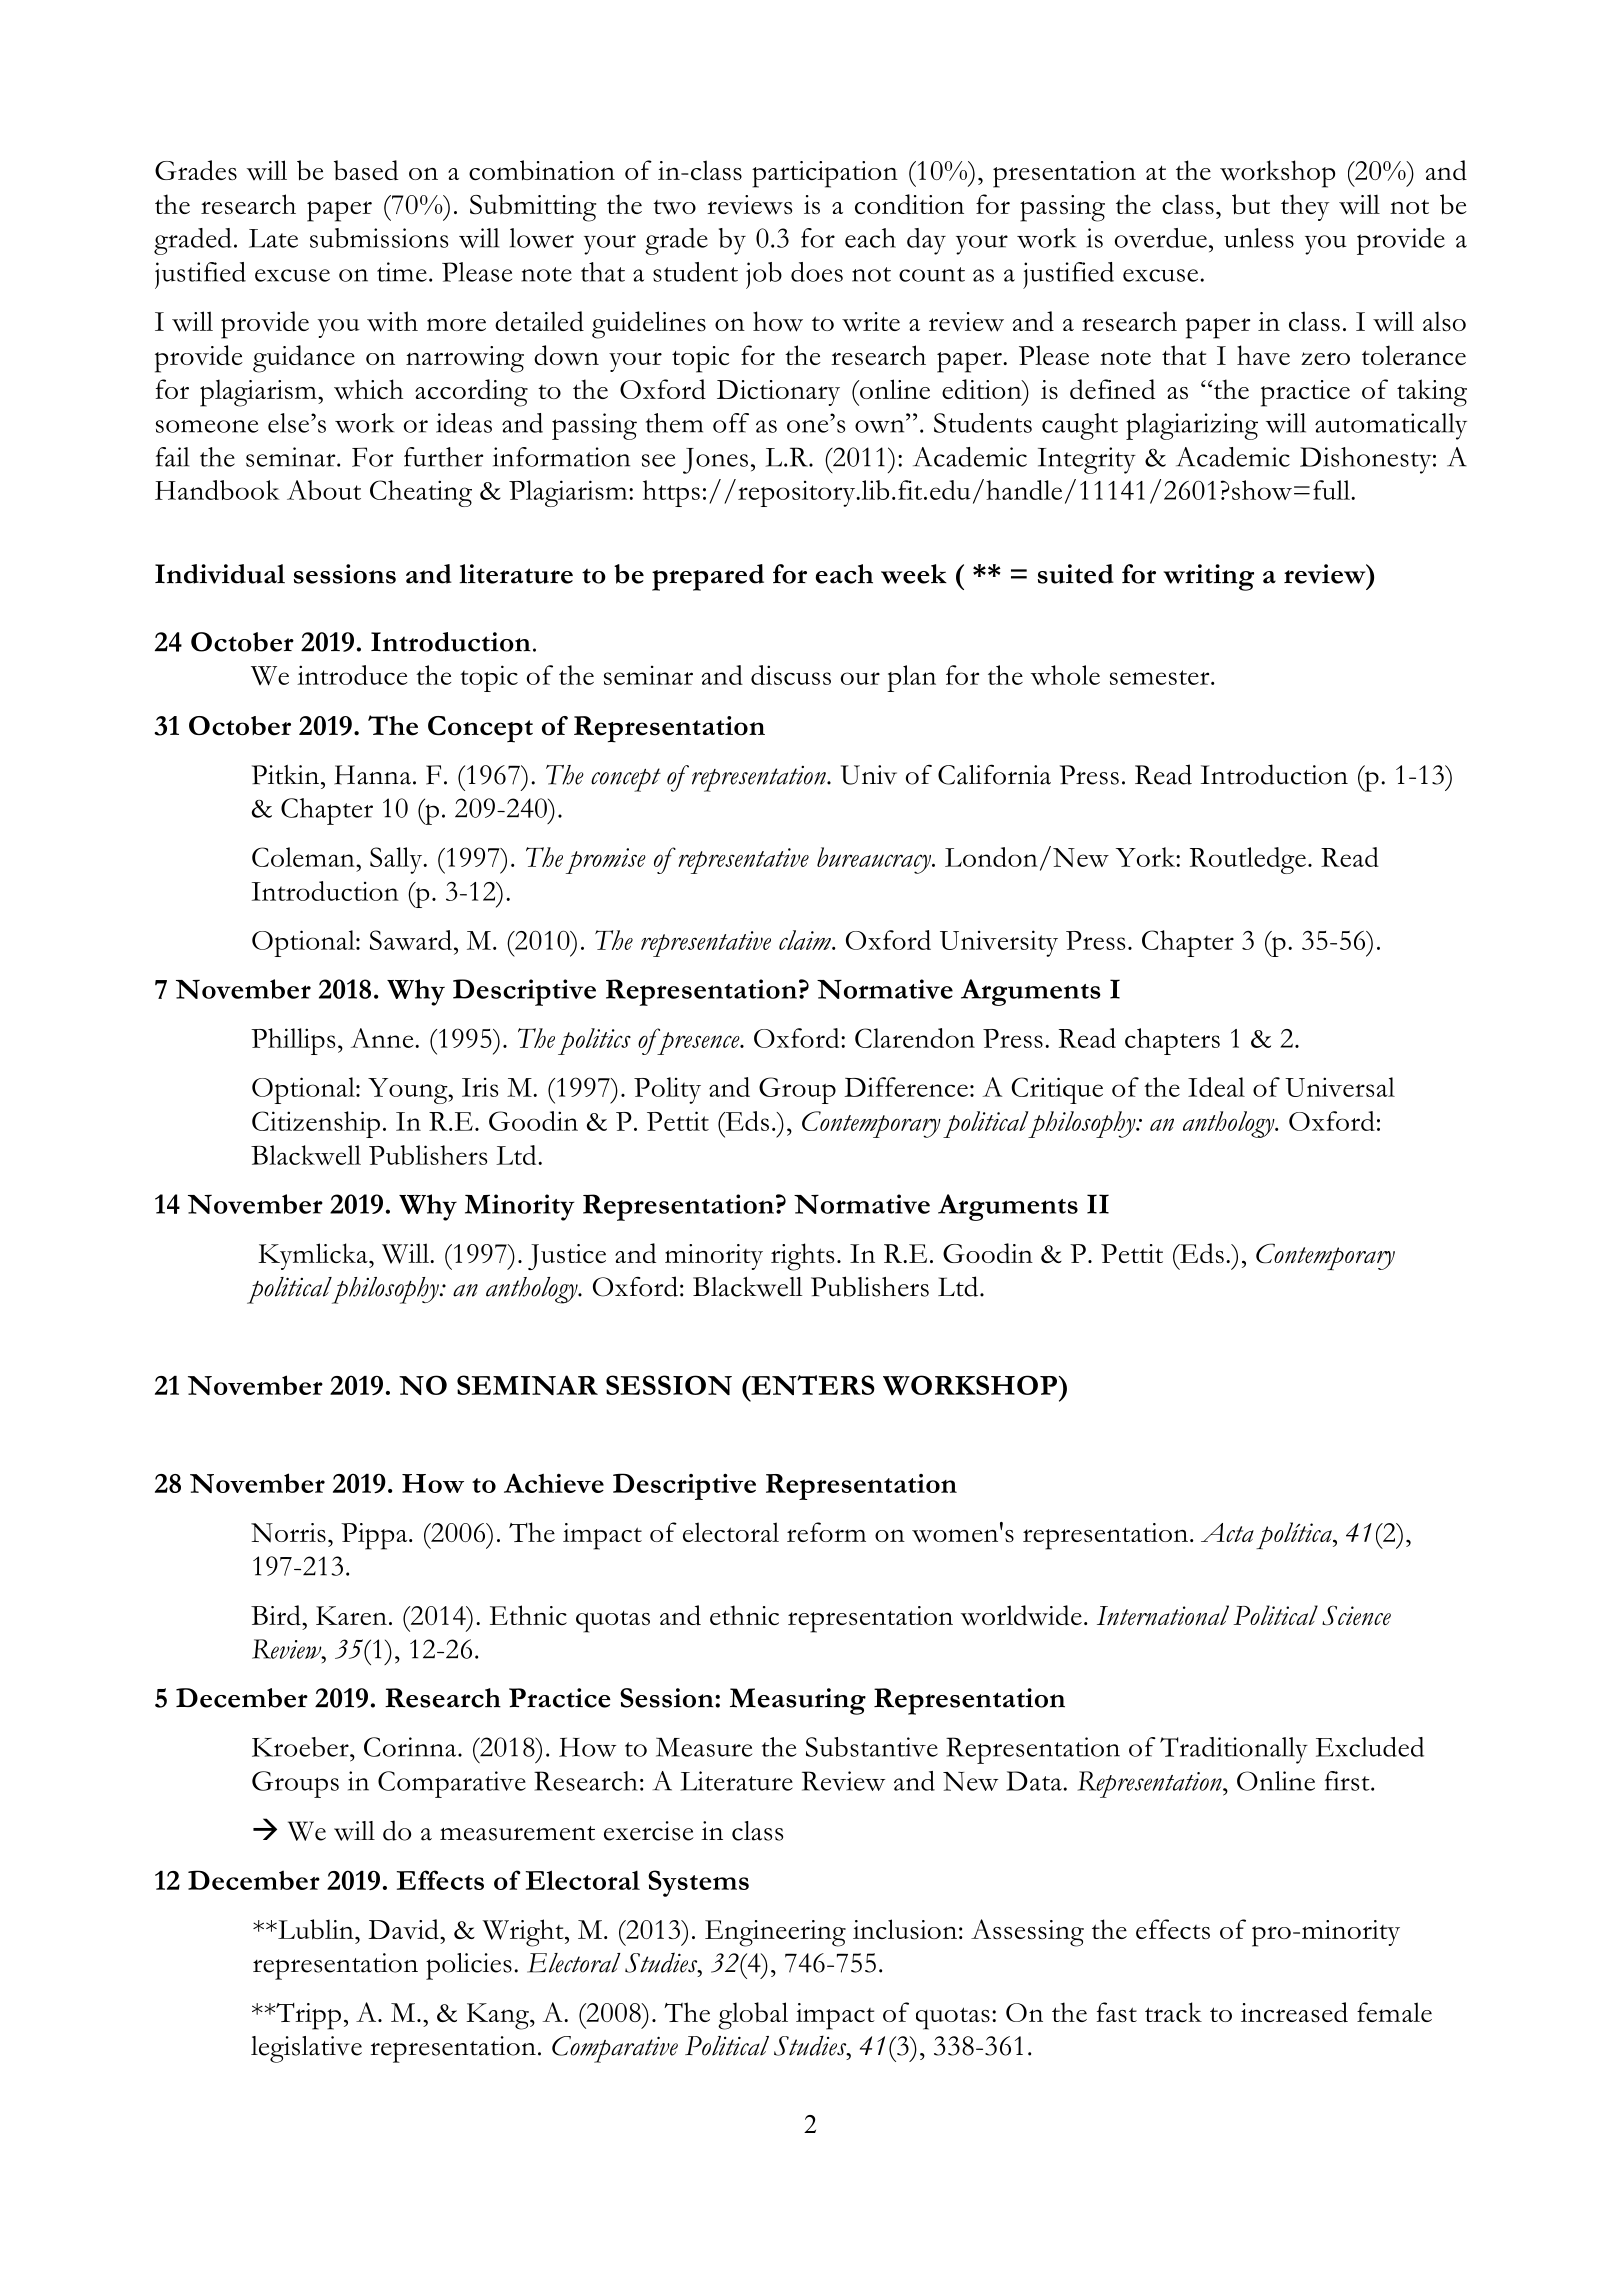 This document has width=1621, height=2294. Describe the element at coordinates (307, 2016) in the document. I see `Tripp` at that location.
